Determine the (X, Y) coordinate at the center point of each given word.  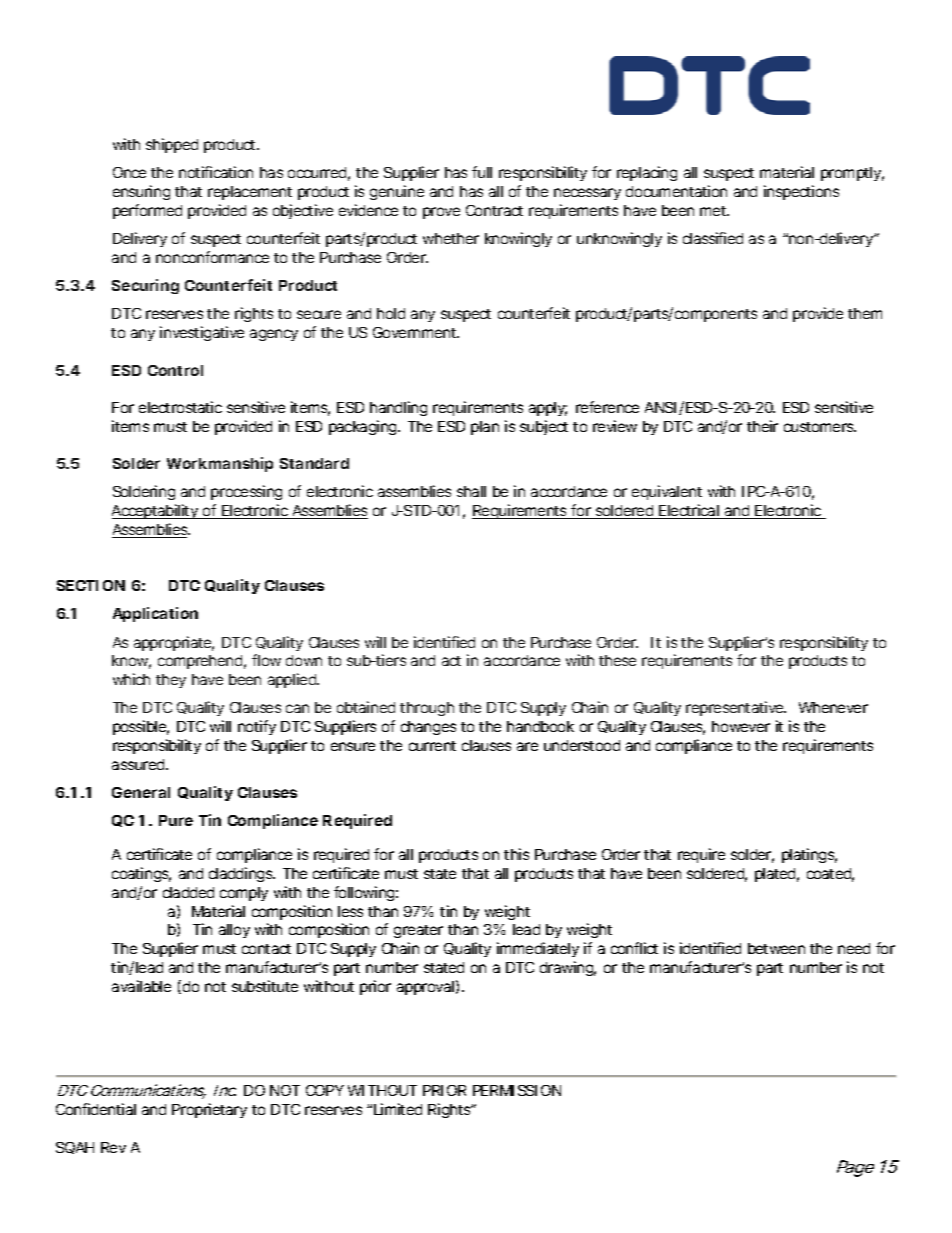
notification (216, 172)
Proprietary (209, 1110)
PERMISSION (517, 1090)
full (482, 172)
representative (736, 708)
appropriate (174, 643)
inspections (801, 192)
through (427, 709)
